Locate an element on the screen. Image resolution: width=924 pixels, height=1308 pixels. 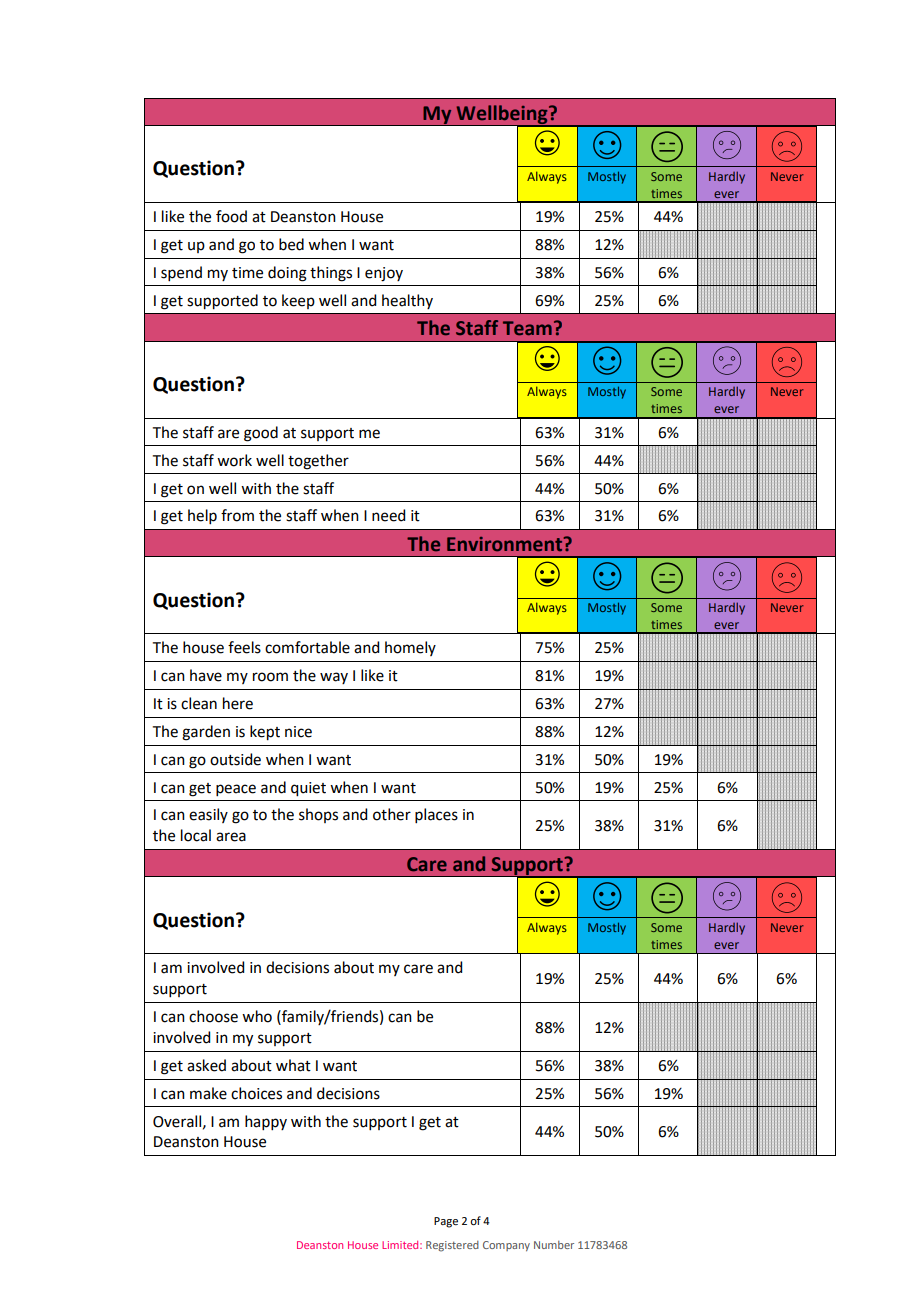
area is located at coordinates (231, 837).
